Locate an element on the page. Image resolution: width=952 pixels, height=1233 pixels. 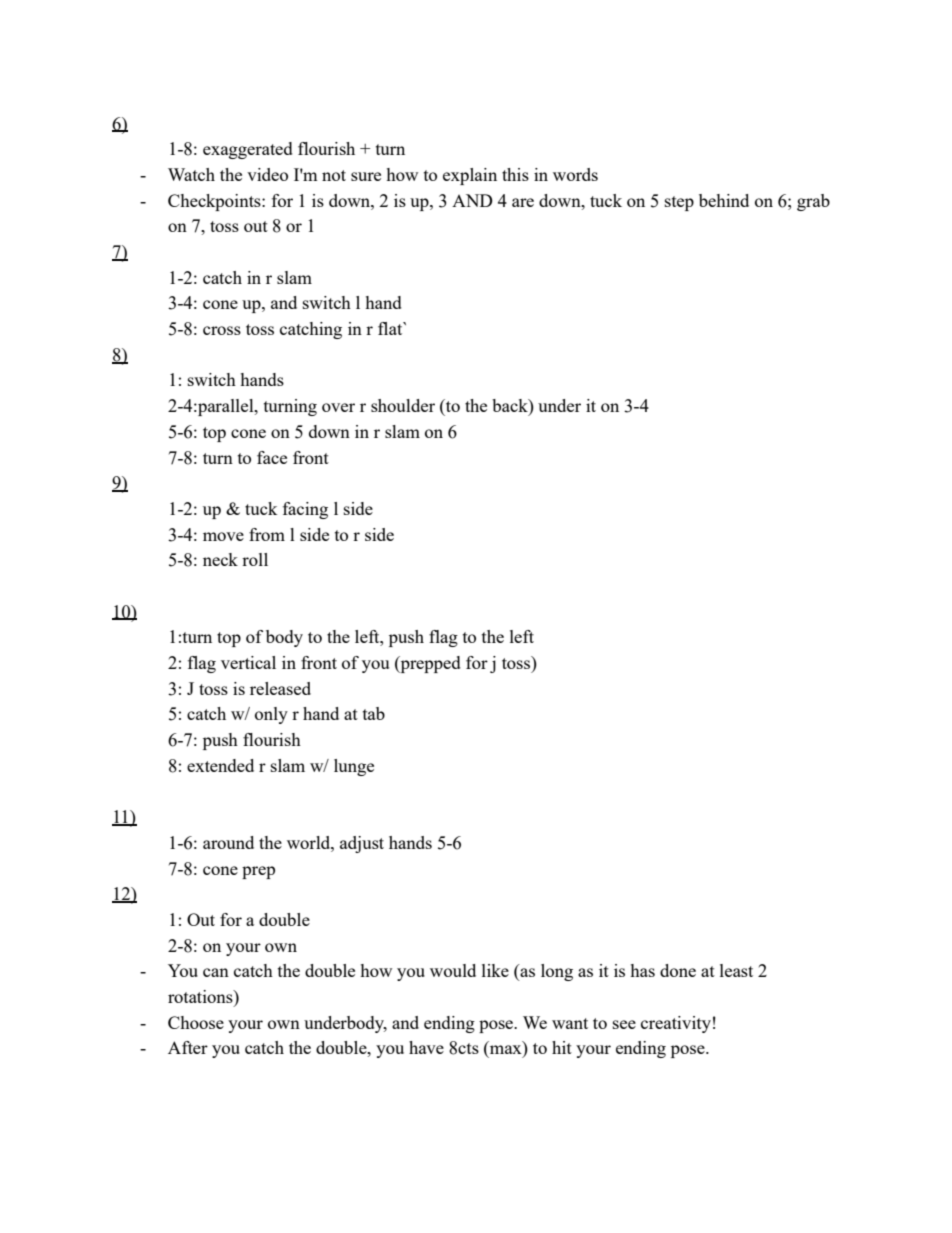
video is located at coordinates (267, 174).
